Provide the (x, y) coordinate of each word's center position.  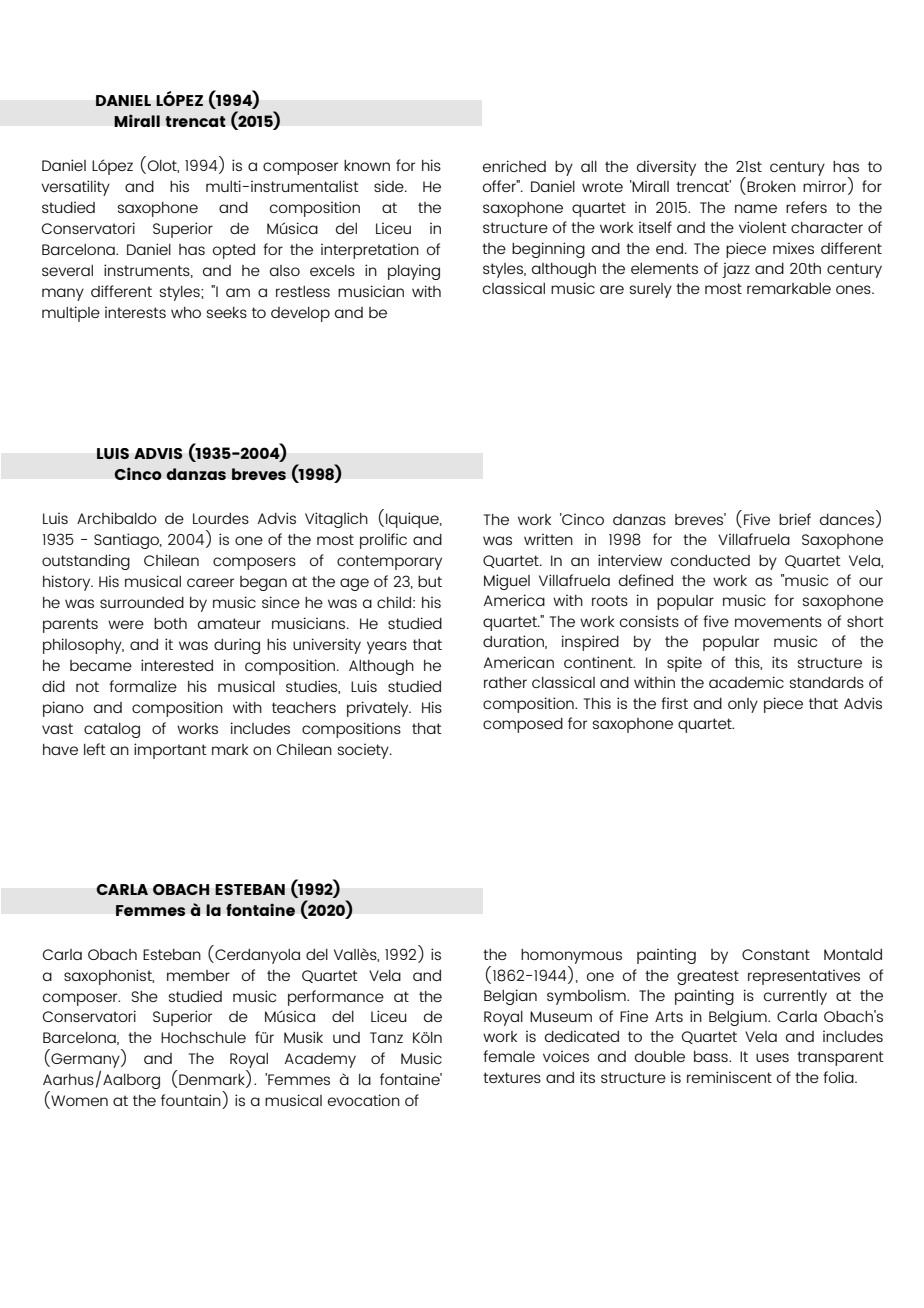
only (743, 705)
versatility (75, 188)
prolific (383, 541)
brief (795, 519)
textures (512, 1077)
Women (78, 1102)
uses (772, 1057)
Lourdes (221, 518)
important (170, 751)
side (390, 186)
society (364, 751)
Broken (771, 186)
